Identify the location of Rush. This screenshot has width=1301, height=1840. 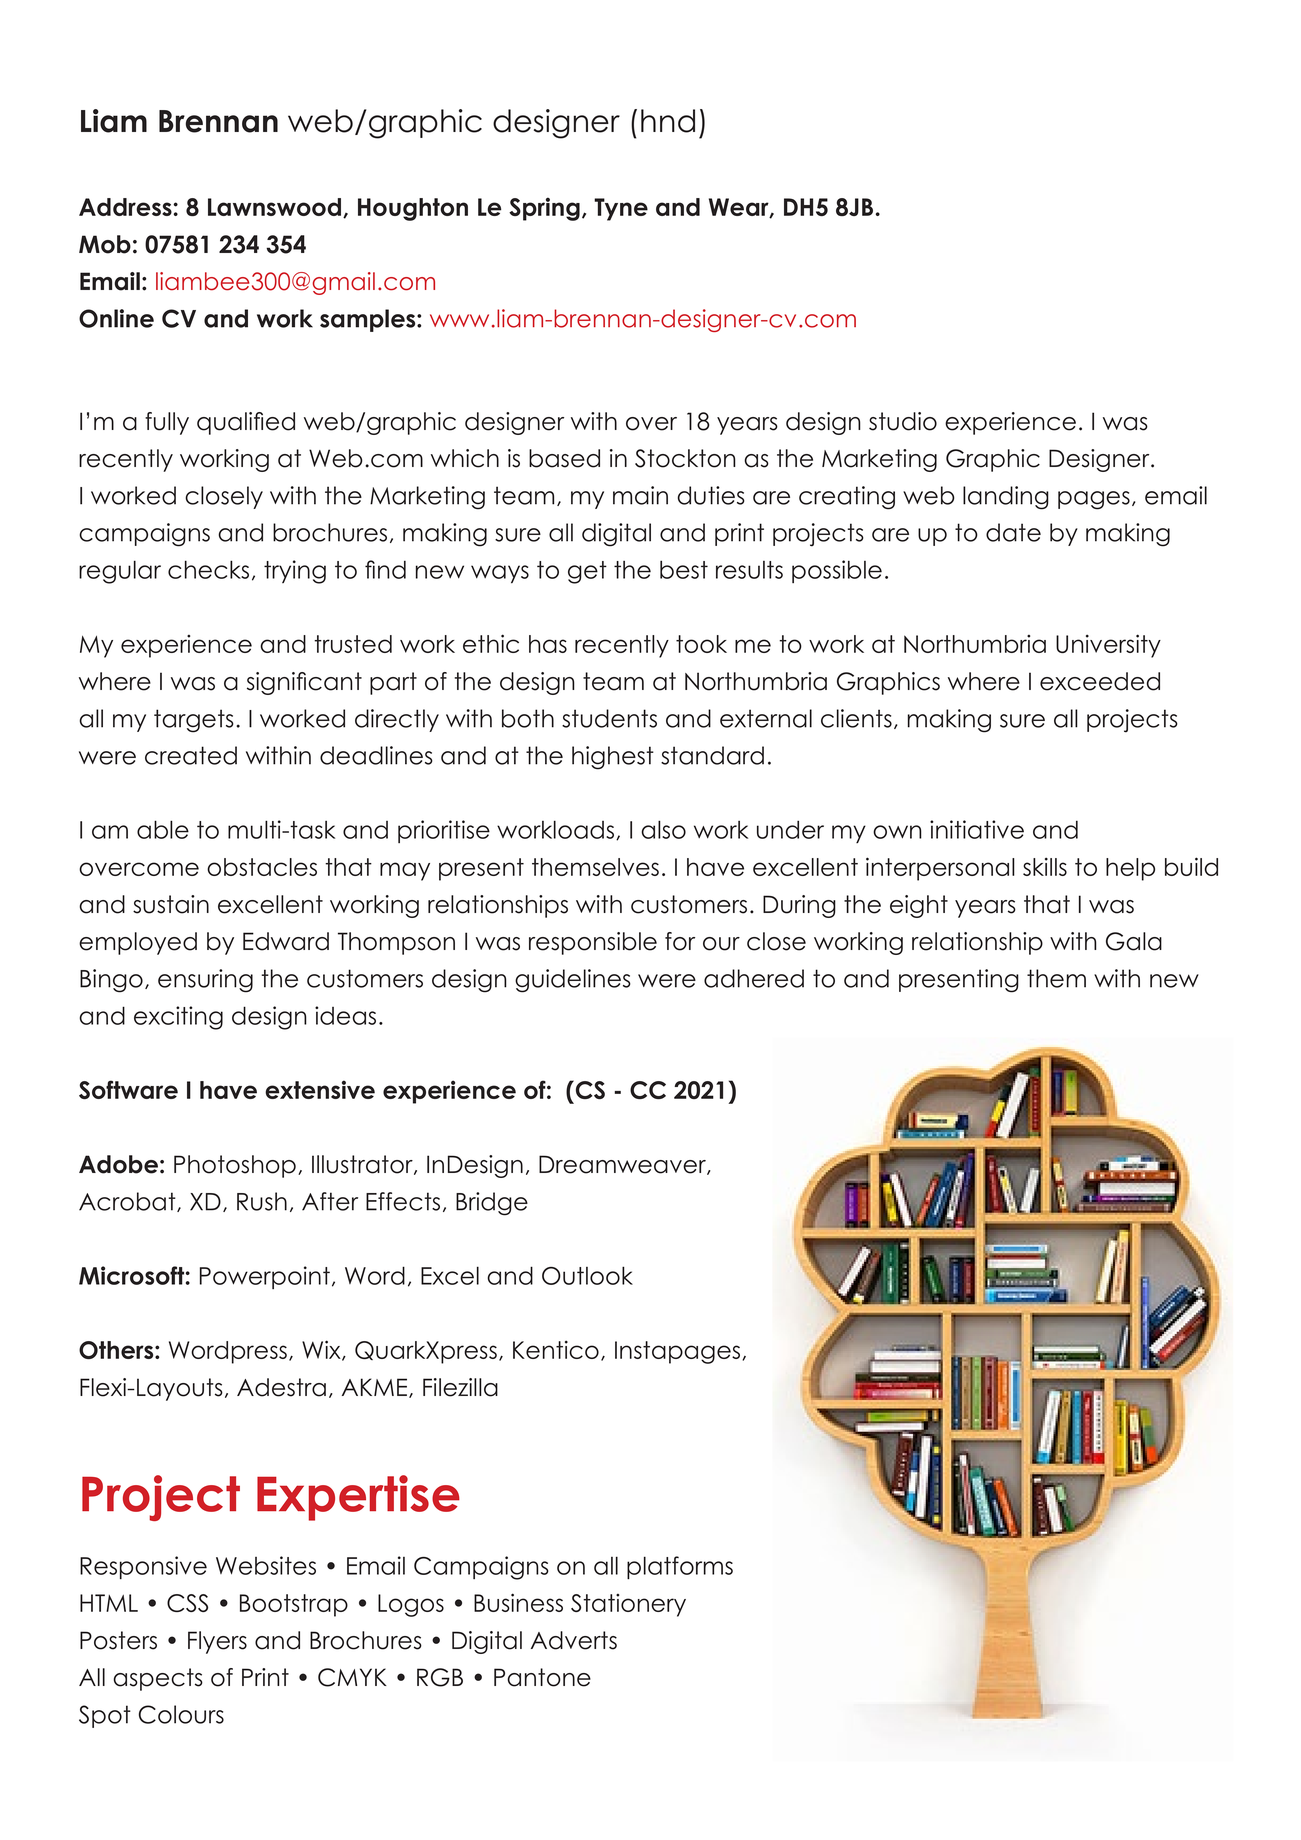
(262, 1201).
